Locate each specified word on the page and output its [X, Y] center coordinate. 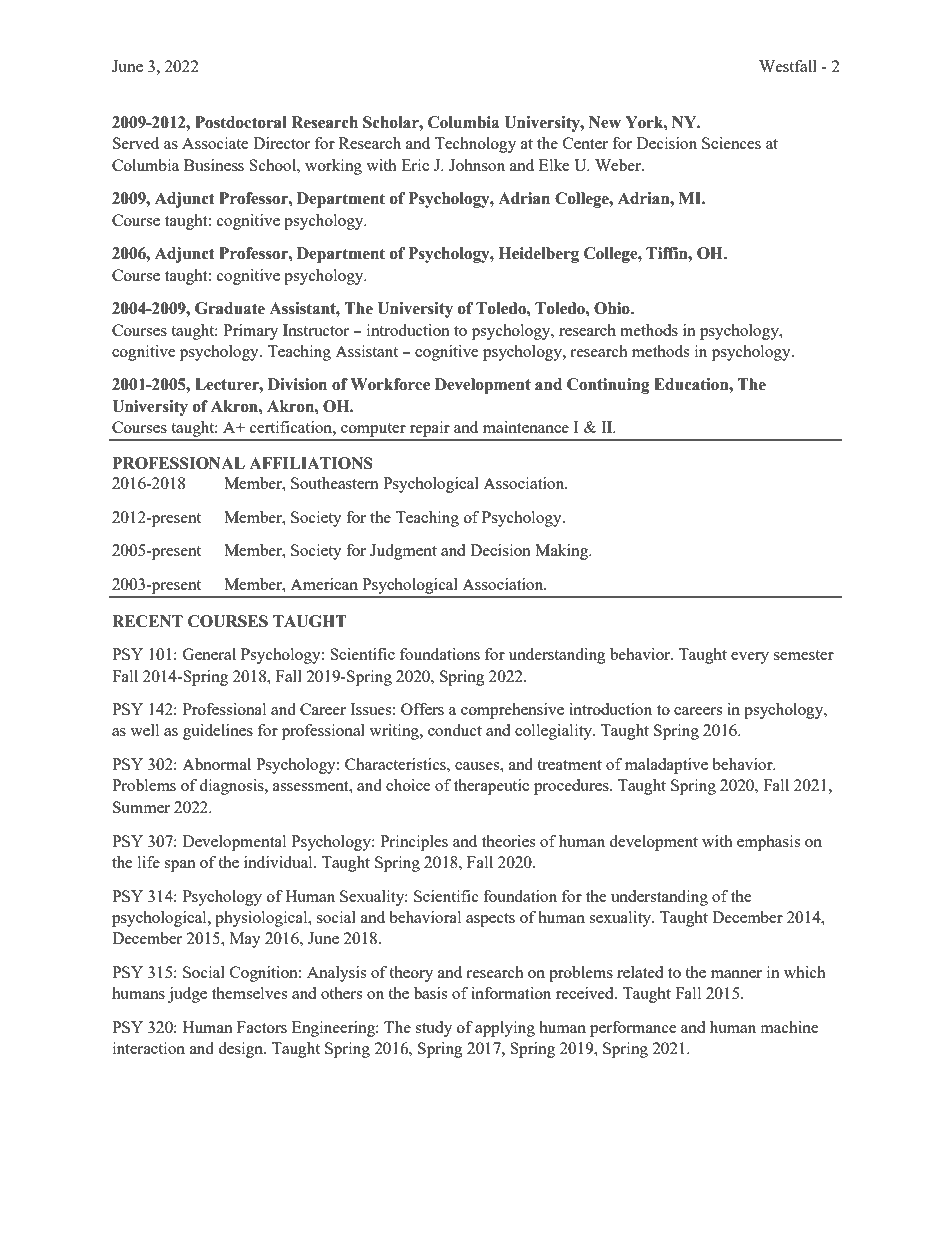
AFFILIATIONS [311, 463]
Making [563, 552]
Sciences [731, 143]
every [750, 658]
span [180, 866]
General [209, 654]
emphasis [768, 843]
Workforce [390, 384]
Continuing [608, 386]
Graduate [230, 308]
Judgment [403, 552]
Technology [475, 145]
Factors [262, 1027]
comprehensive [512, 711]
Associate [215, 143]
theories [508, 841]
